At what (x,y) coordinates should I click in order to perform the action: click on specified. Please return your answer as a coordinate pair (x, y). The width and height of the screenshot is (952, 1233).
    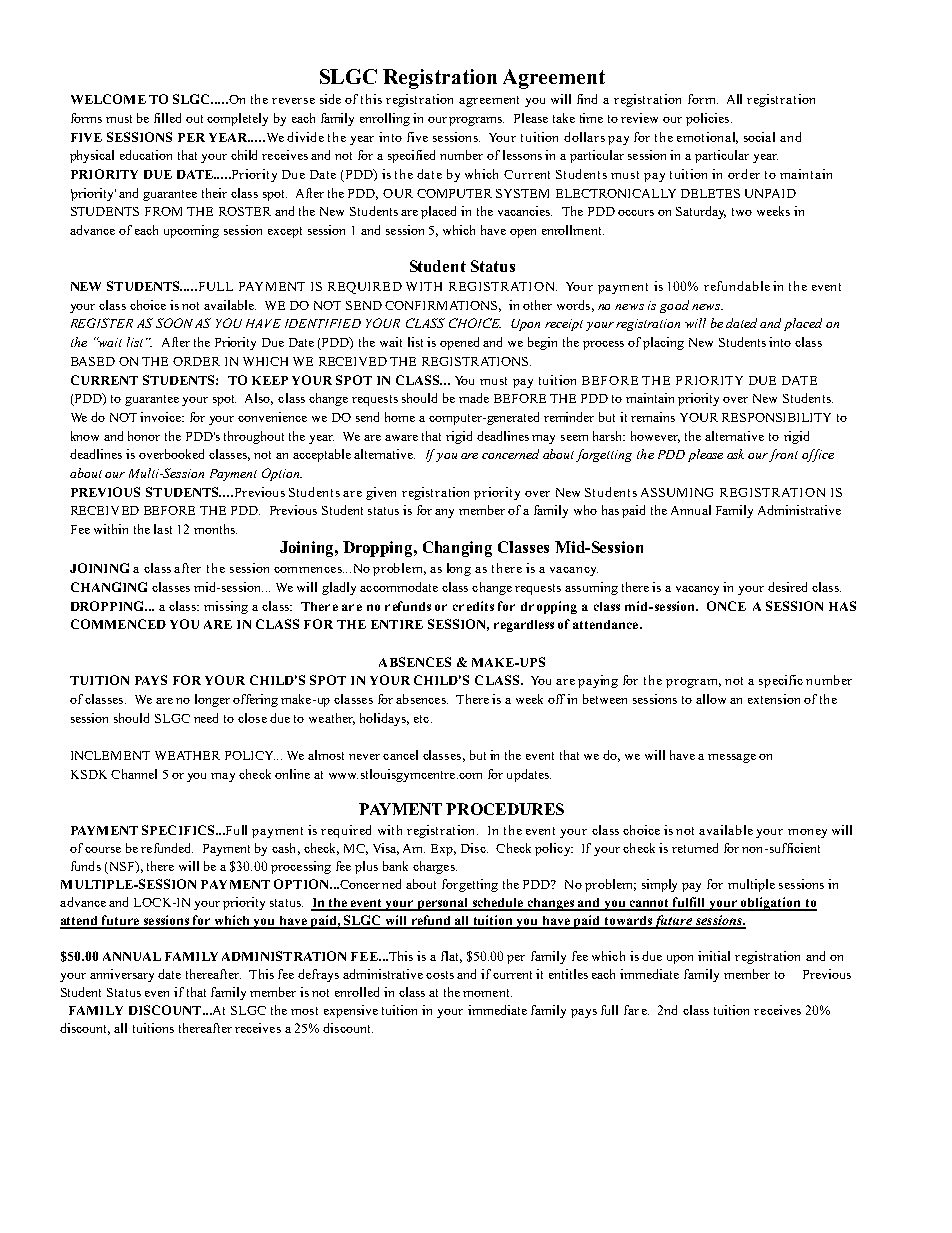
    Looking at the image, I should click on (411, 156).
